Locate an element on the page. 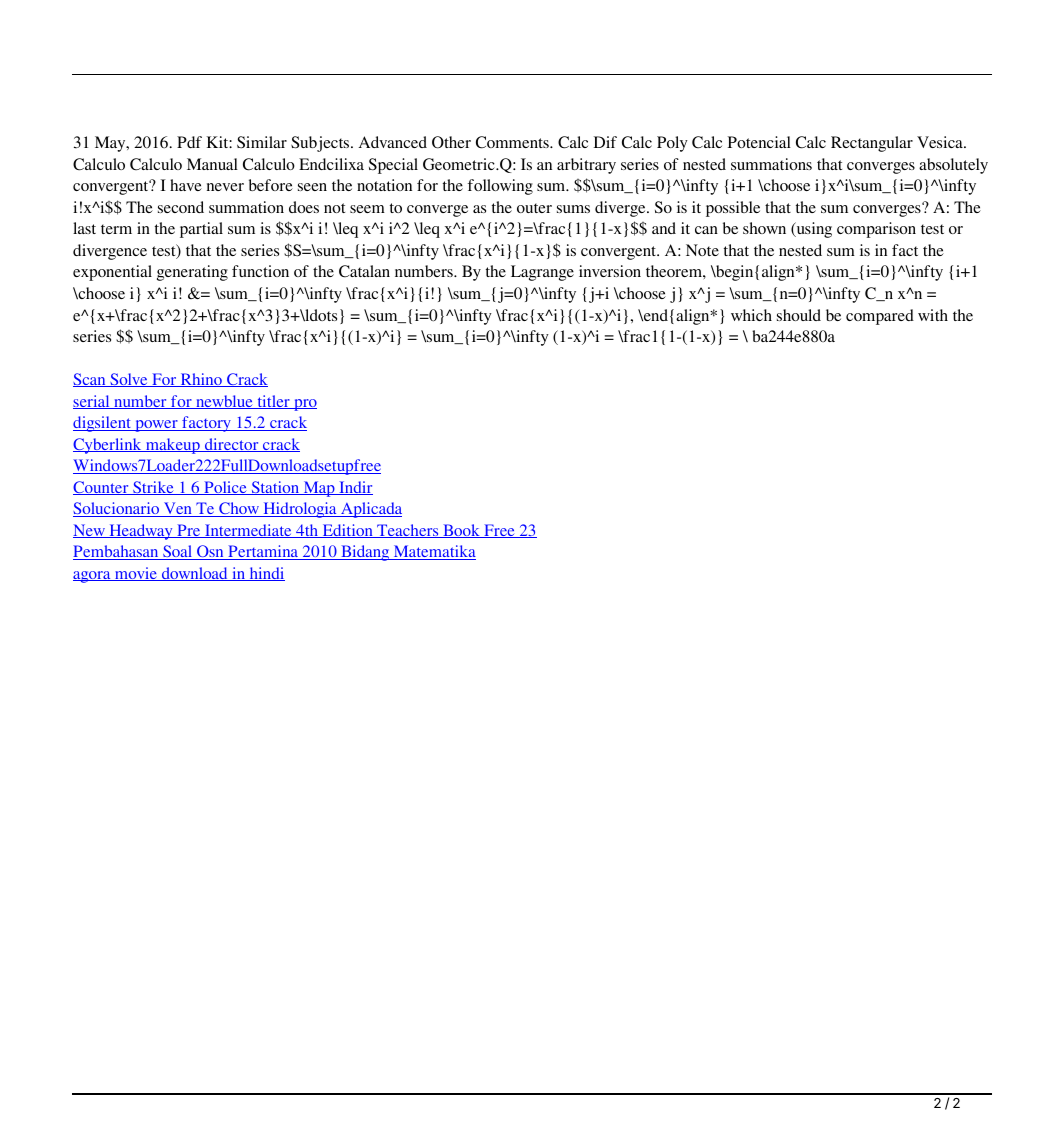  Comments is located at coordinates (513, 142).
